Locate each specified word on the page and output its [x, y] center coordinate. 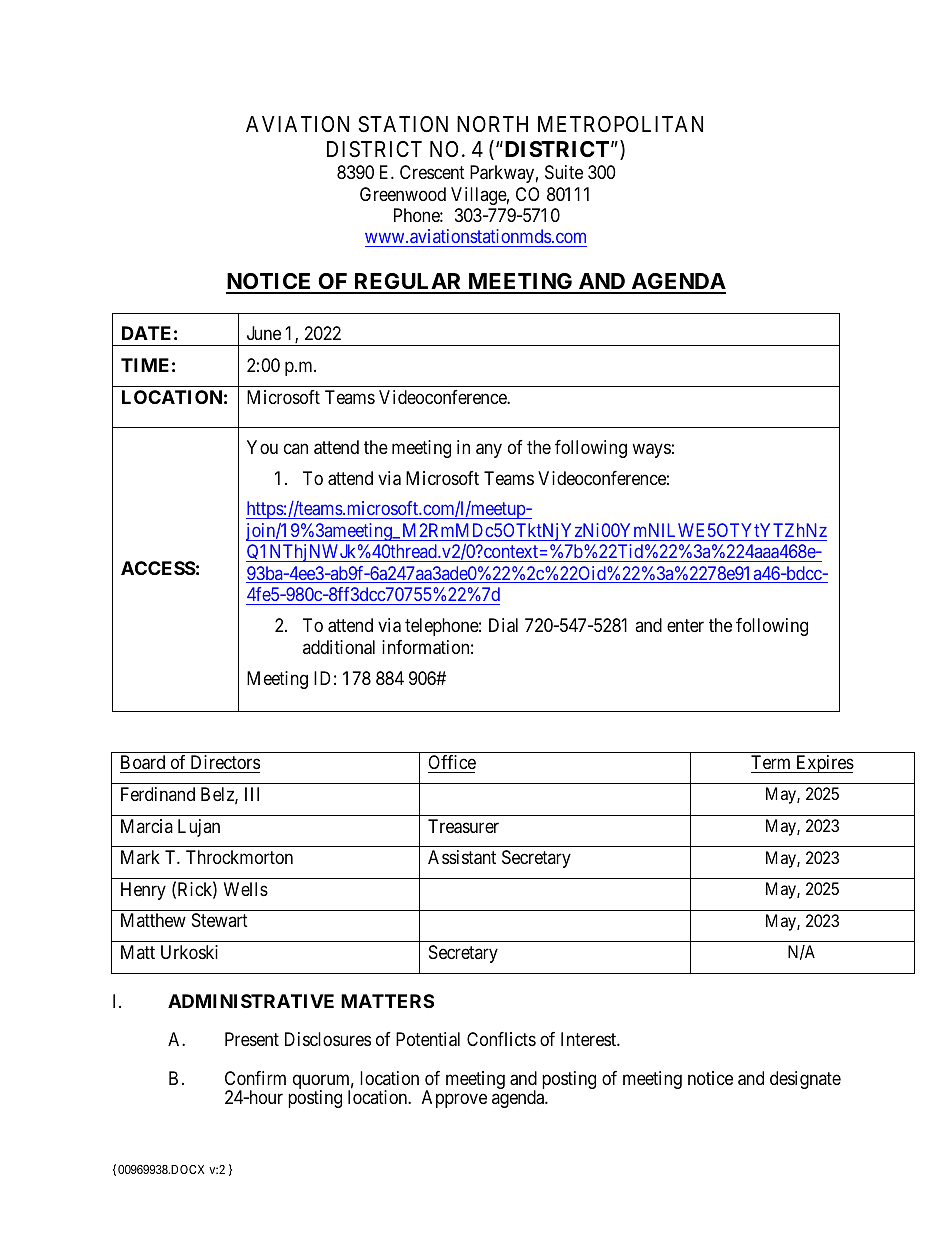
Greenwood [403, 194]
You [262, 447]
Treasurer [463, 826]
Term [770, 762]
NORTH [492, 124]
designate [805, 1080]
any [489, 450]
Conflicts [501, 1039]
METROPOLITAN [620, 124]
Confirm [255, 1078]
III [252, 794]
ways [651, 450]
